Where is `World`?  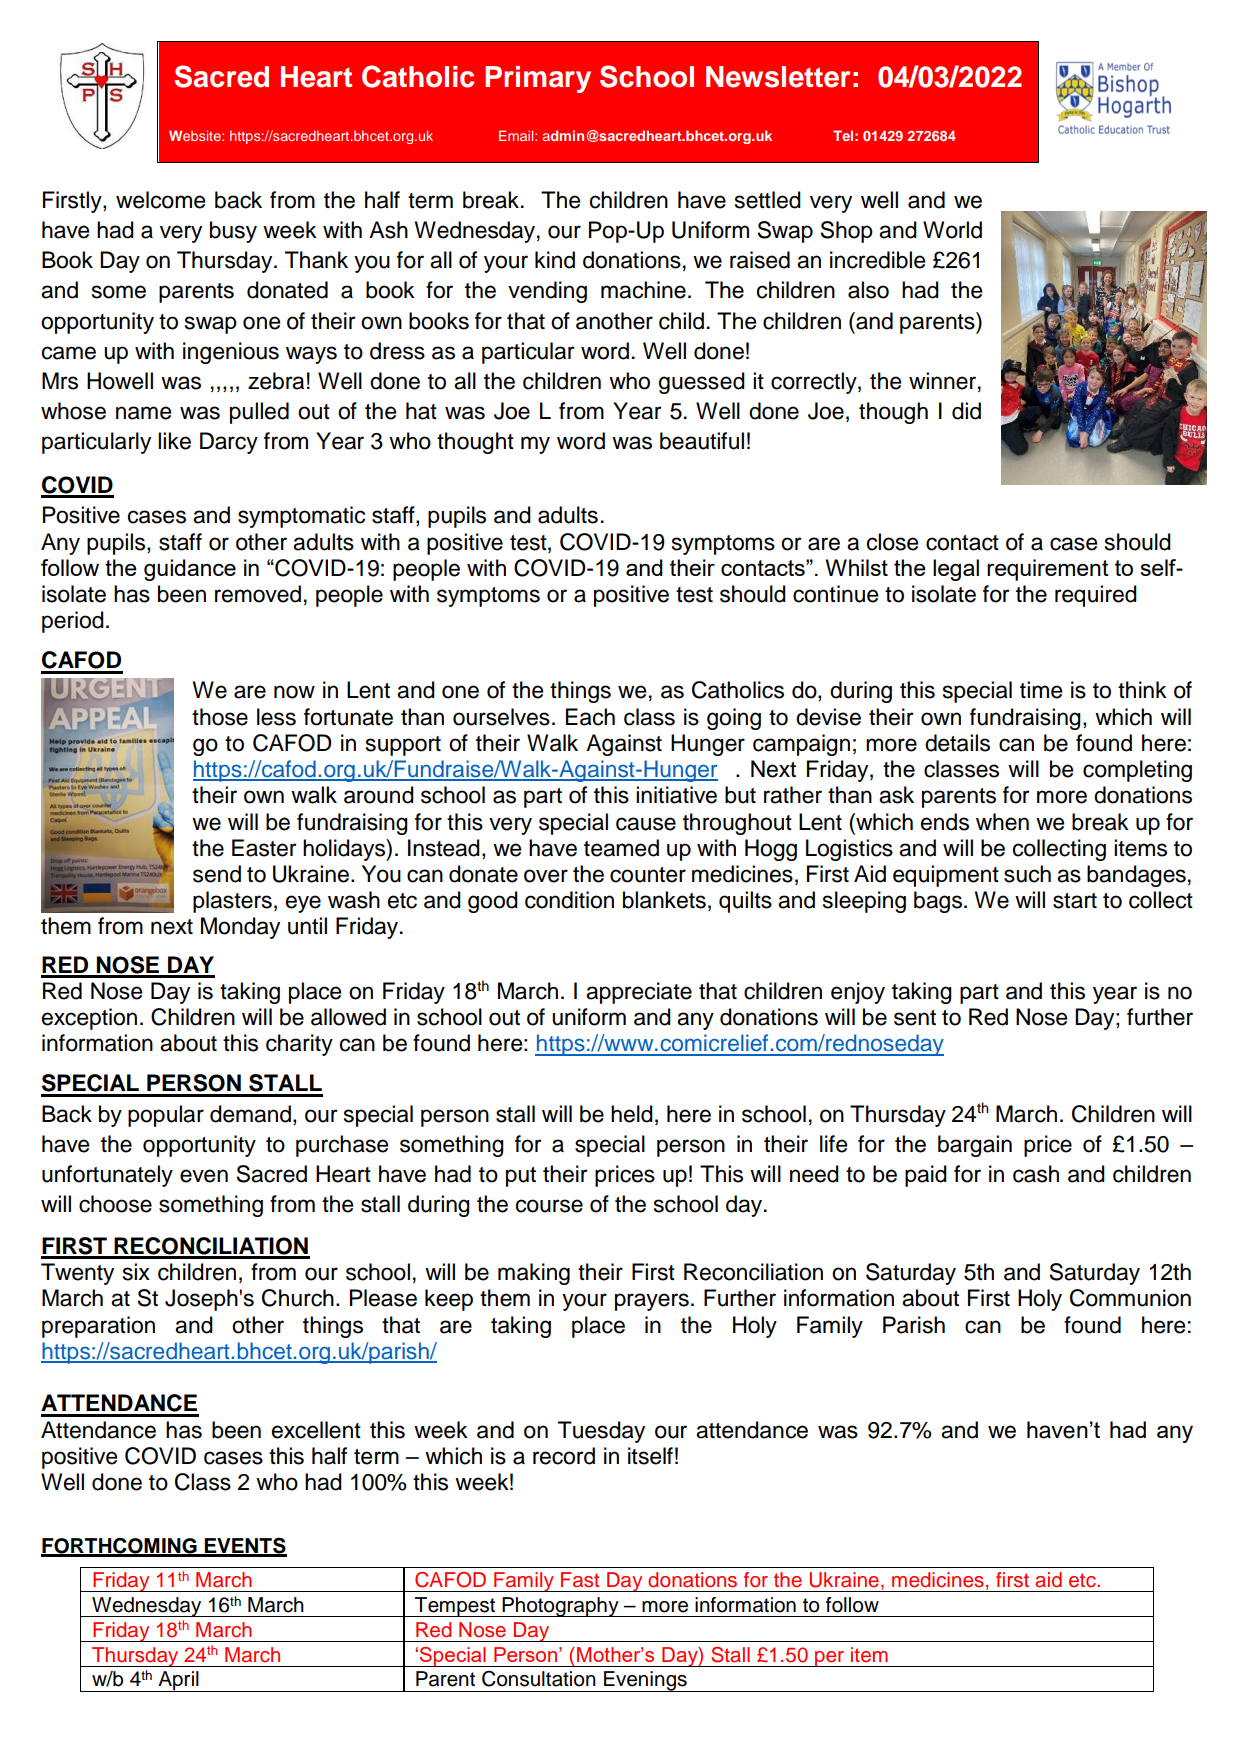
World is located at coordinates (952, 230).
